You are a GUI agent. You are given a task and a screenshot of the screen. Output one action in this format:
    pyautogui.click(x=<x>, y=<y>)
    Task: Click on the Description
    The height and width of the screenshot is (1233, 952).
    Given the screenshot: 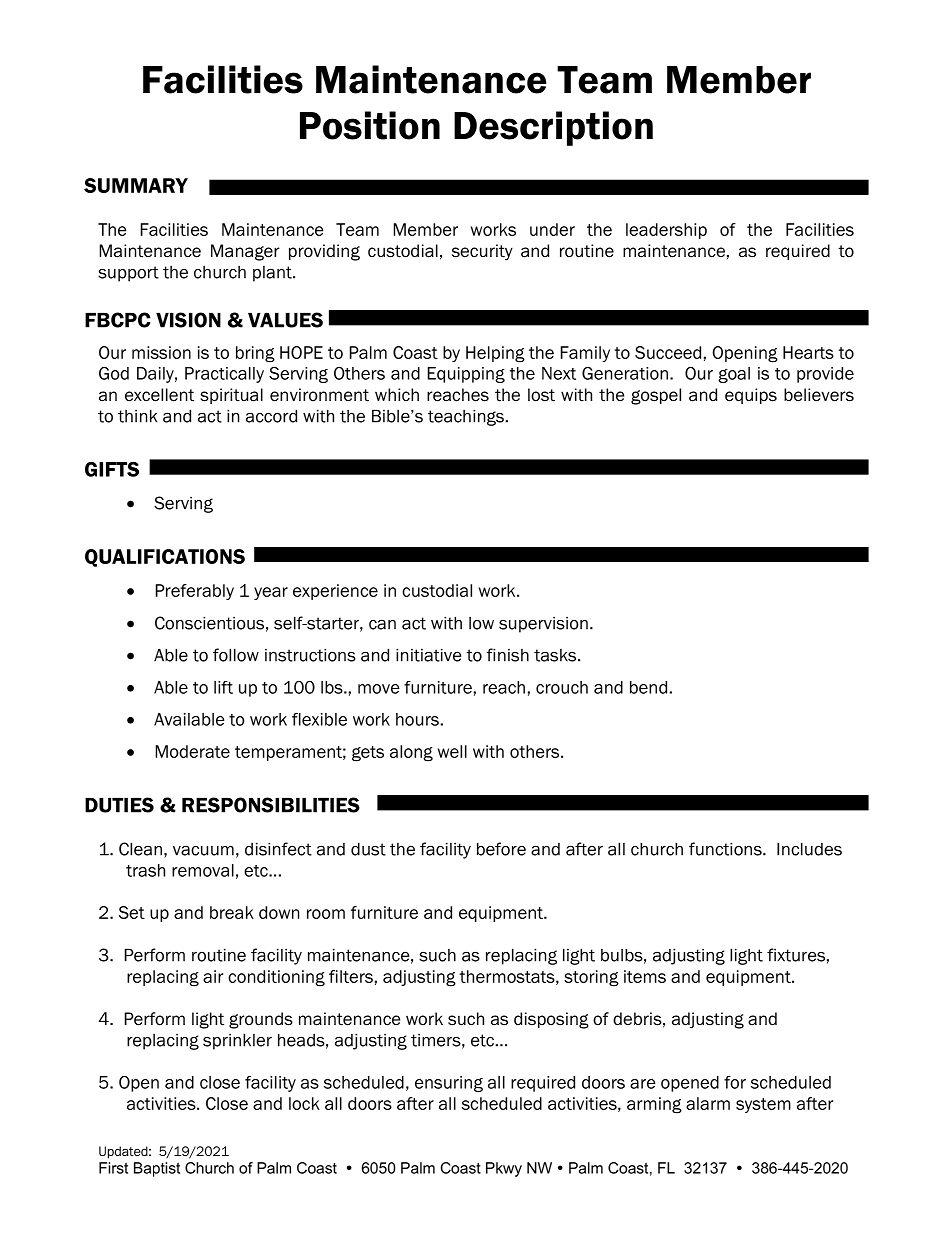 What is the action you would take?
    pyautogui.click(x=553, y=128)
